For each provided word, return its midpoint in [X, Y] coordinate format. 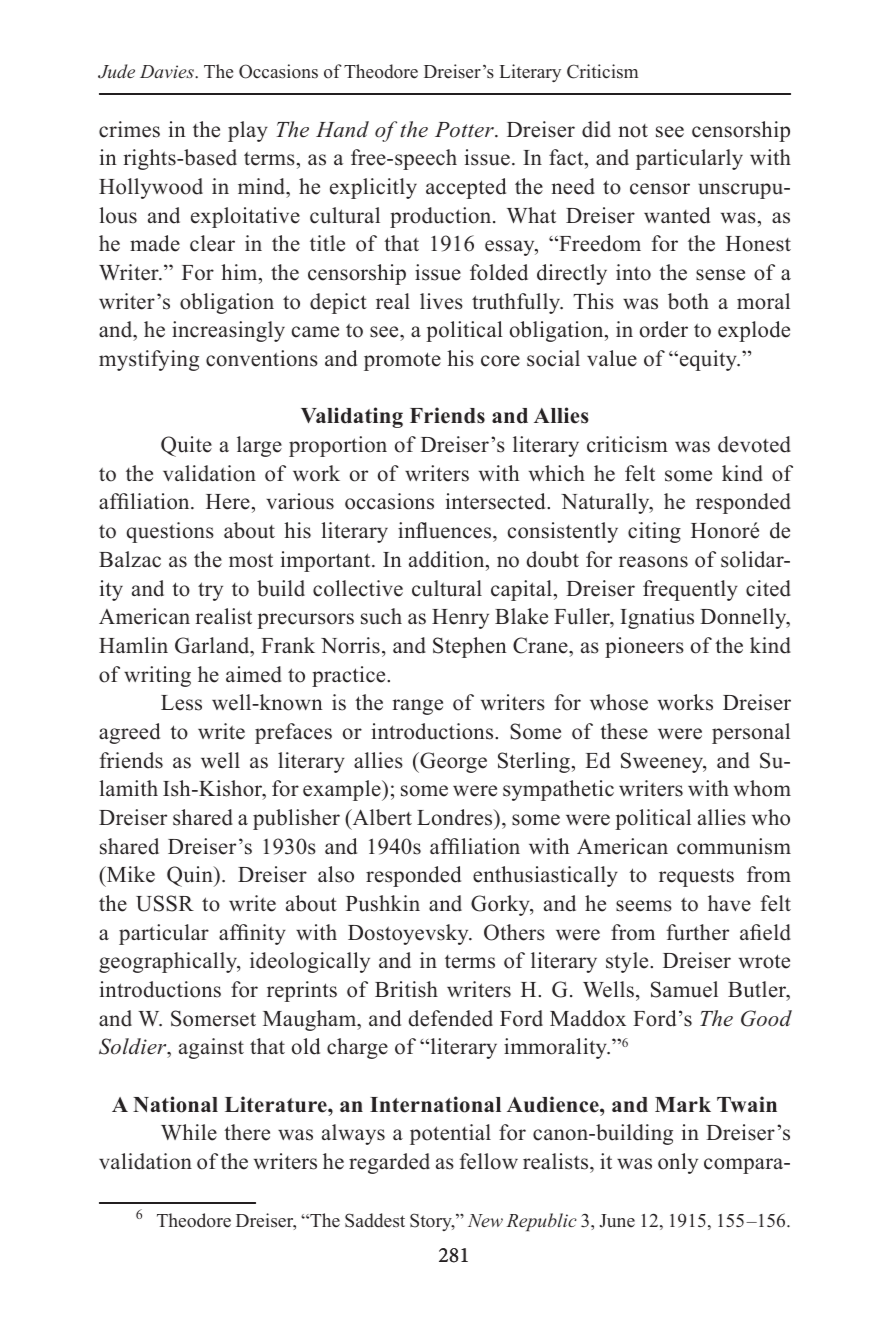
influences [446, 530]
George [452, 762]
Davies [168, 71]
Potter [465, 130]
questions [170, 532]
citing [654, 532]
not [633, 131]
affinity [252, 934]
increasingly [228, 331]
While [189, 1132]
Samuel [684, 989]
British [406, 989]
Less [181, 703]
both [688, 301]
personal [751, 733]
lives [441, 301]
